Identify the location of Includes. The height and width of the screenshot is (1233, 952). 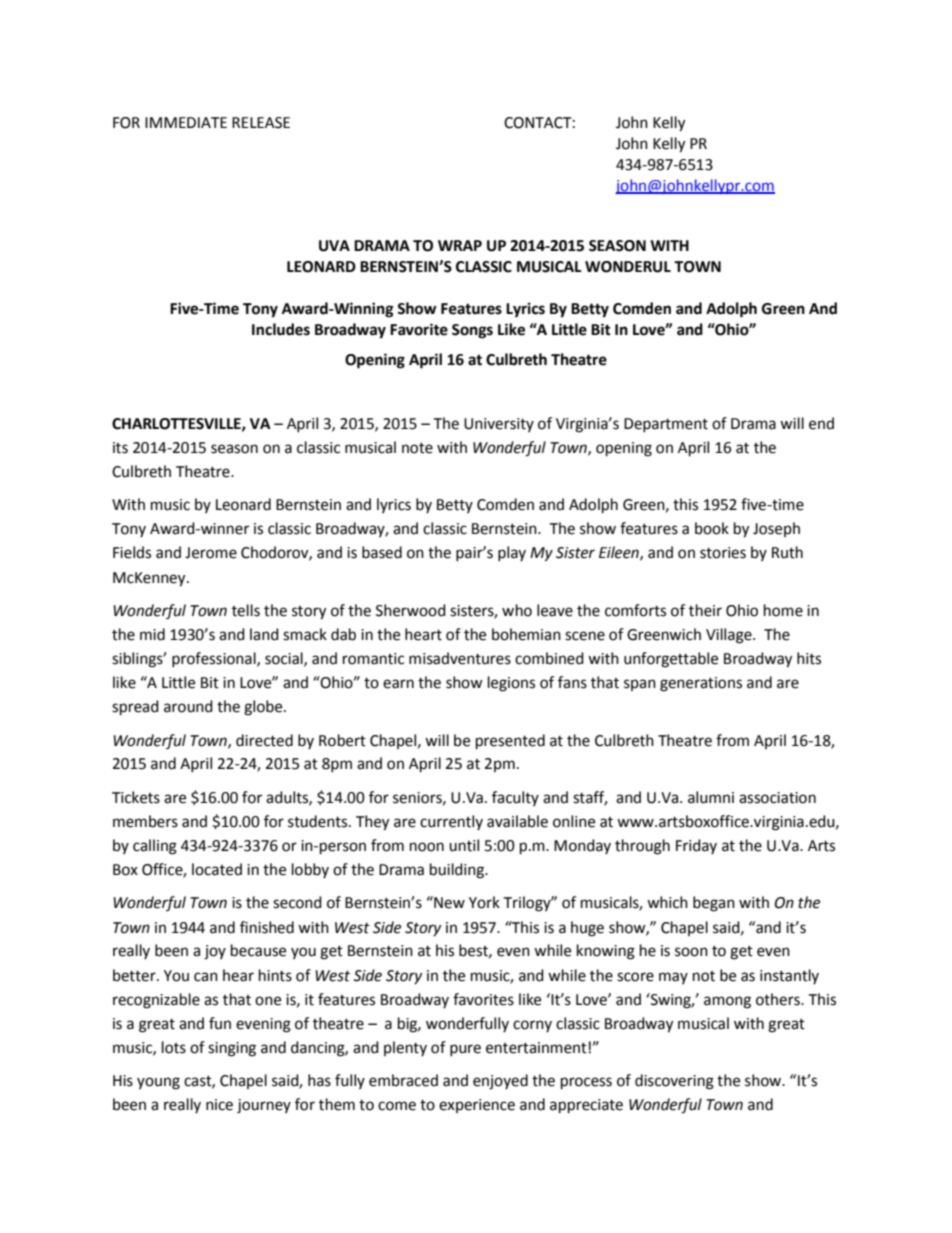
(281, 329).
